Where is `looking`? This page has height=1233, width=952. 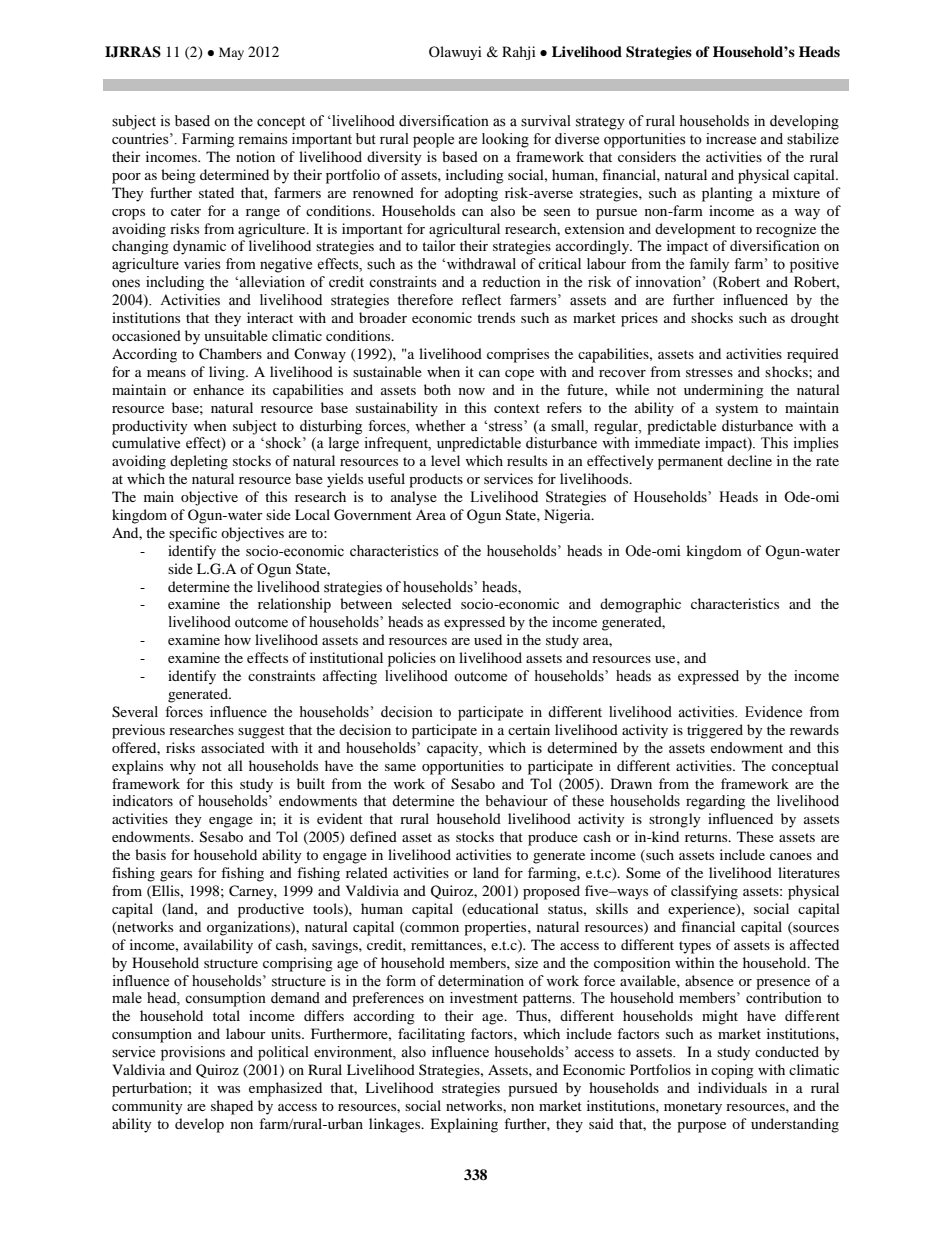 looking is located at coordinates (505, 140).
